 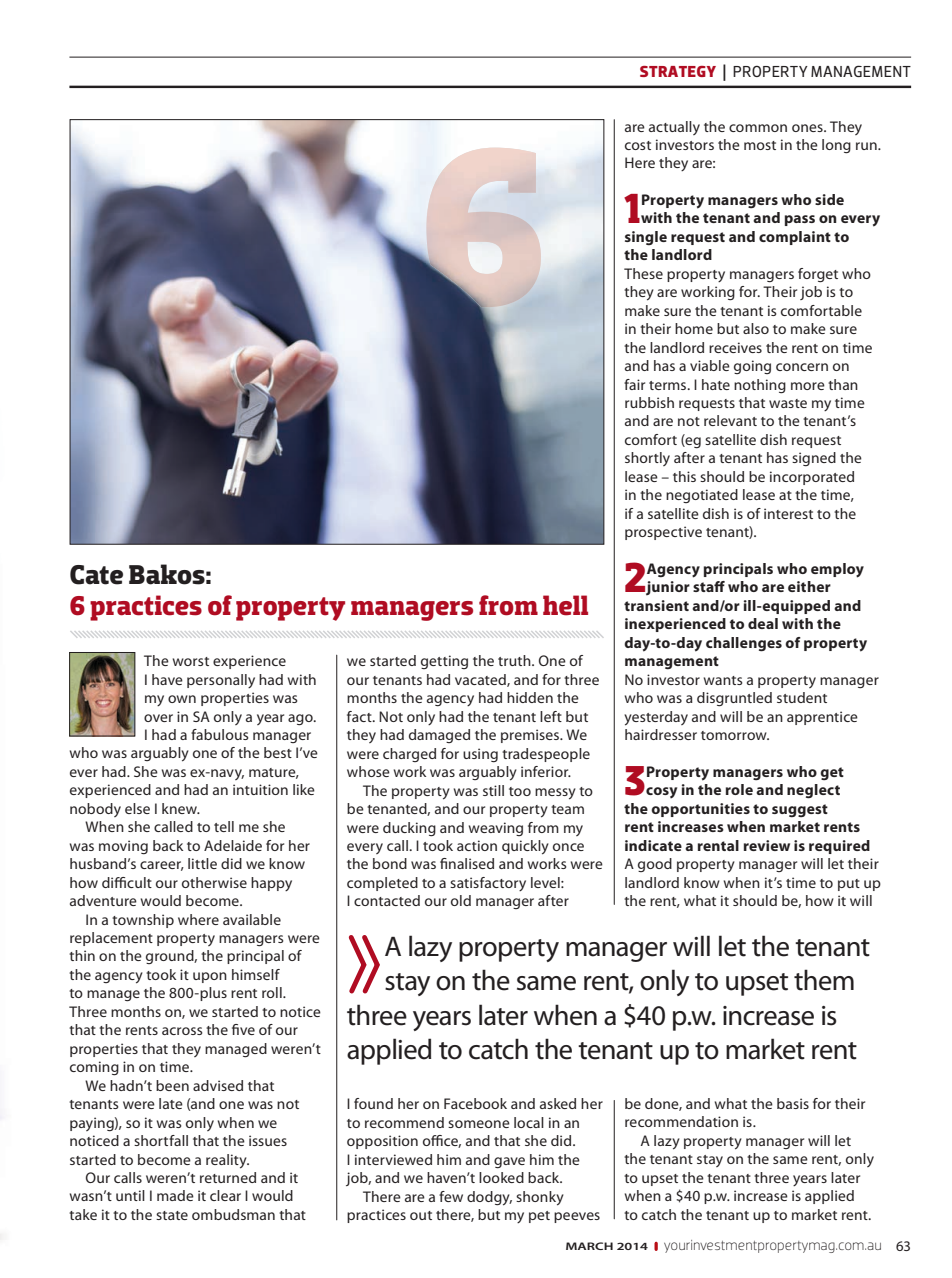 I want to click on basis, so click(x=793, y=1103).
